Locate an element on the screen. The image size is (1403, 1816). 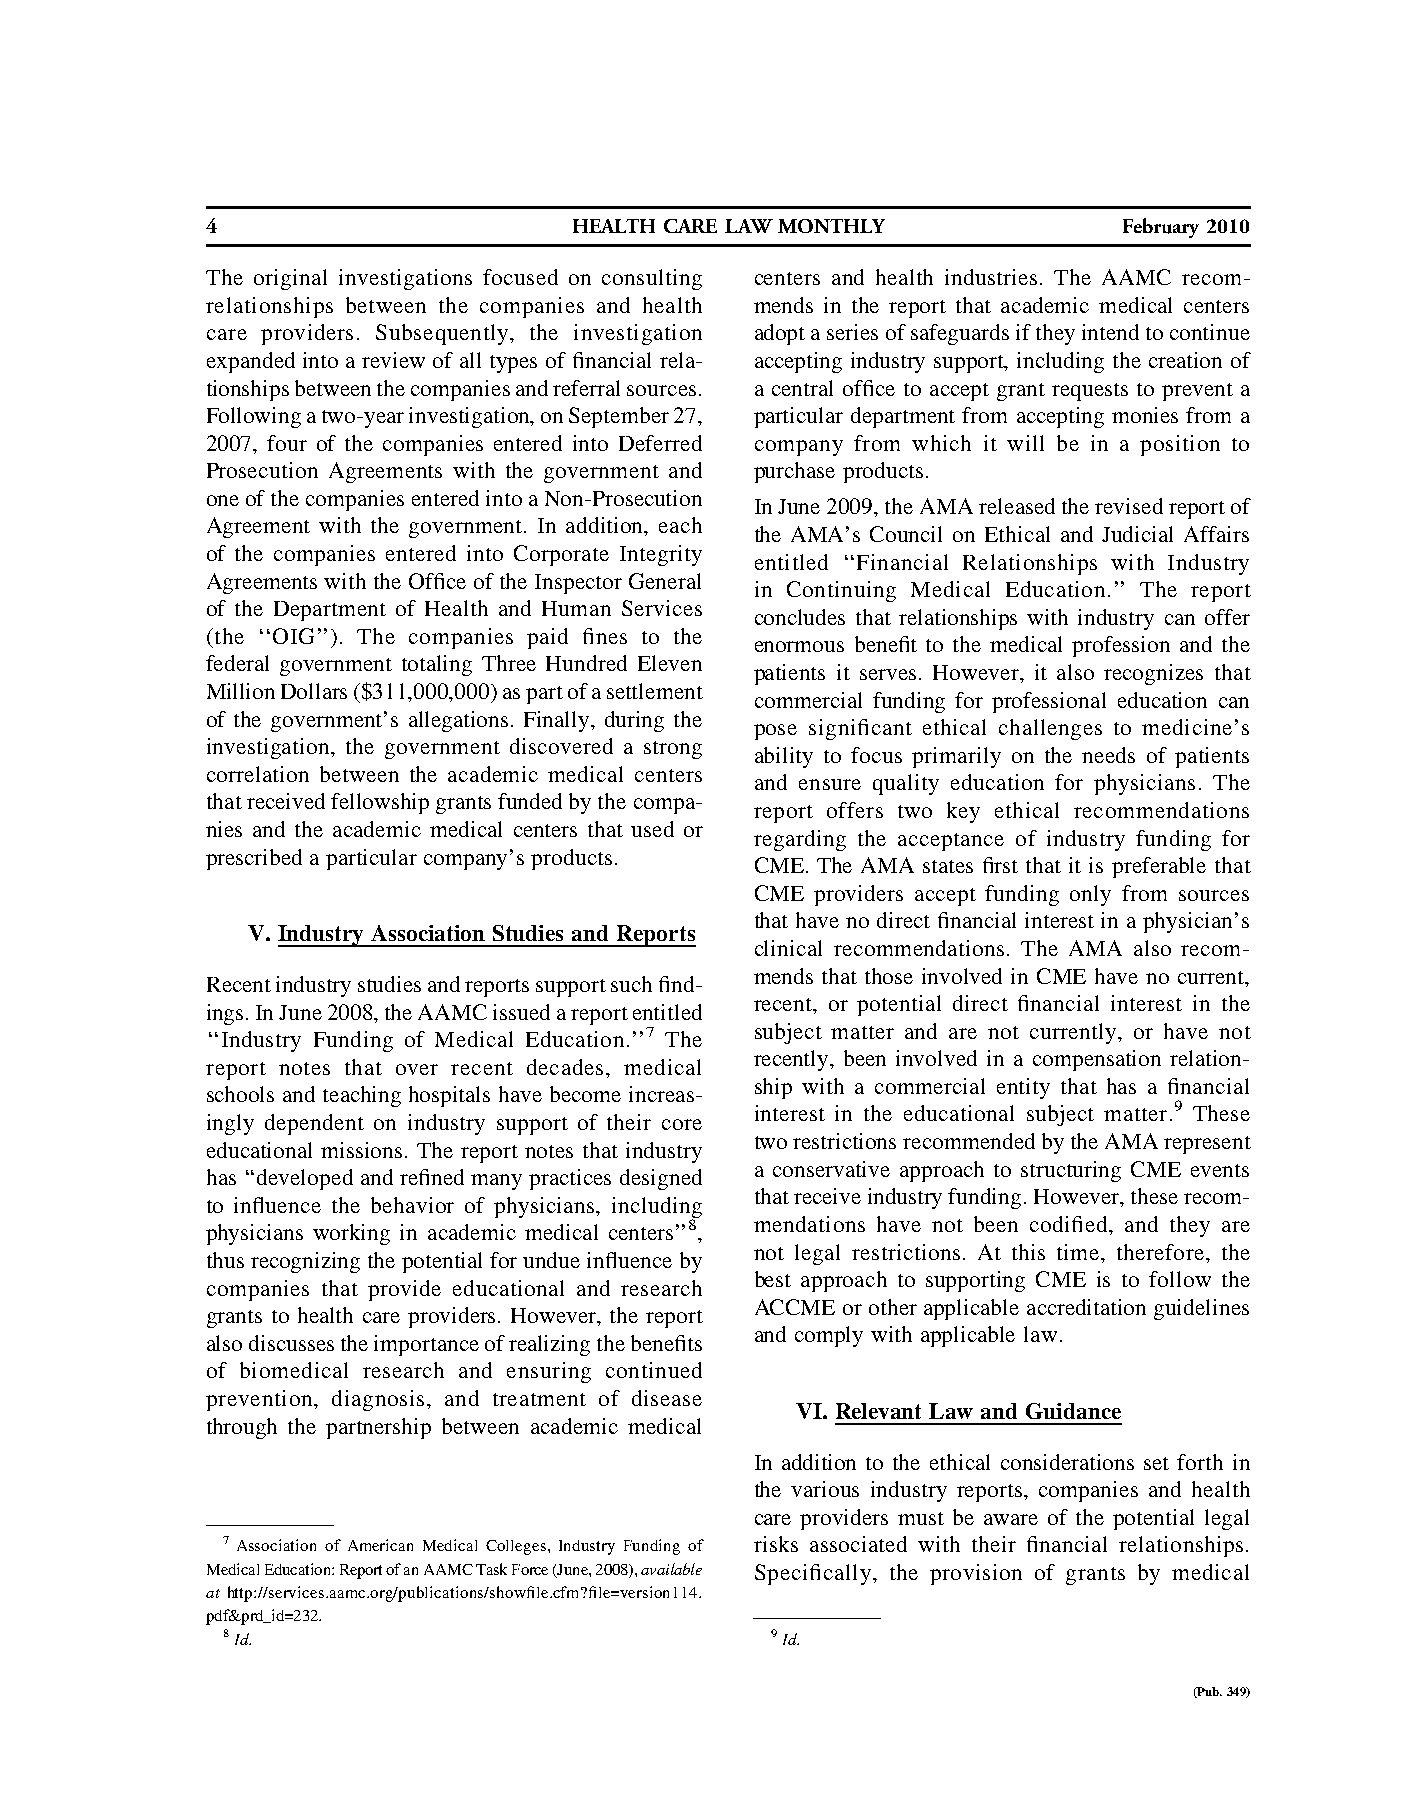
Judicial is located at coordinates (1137, 534).
